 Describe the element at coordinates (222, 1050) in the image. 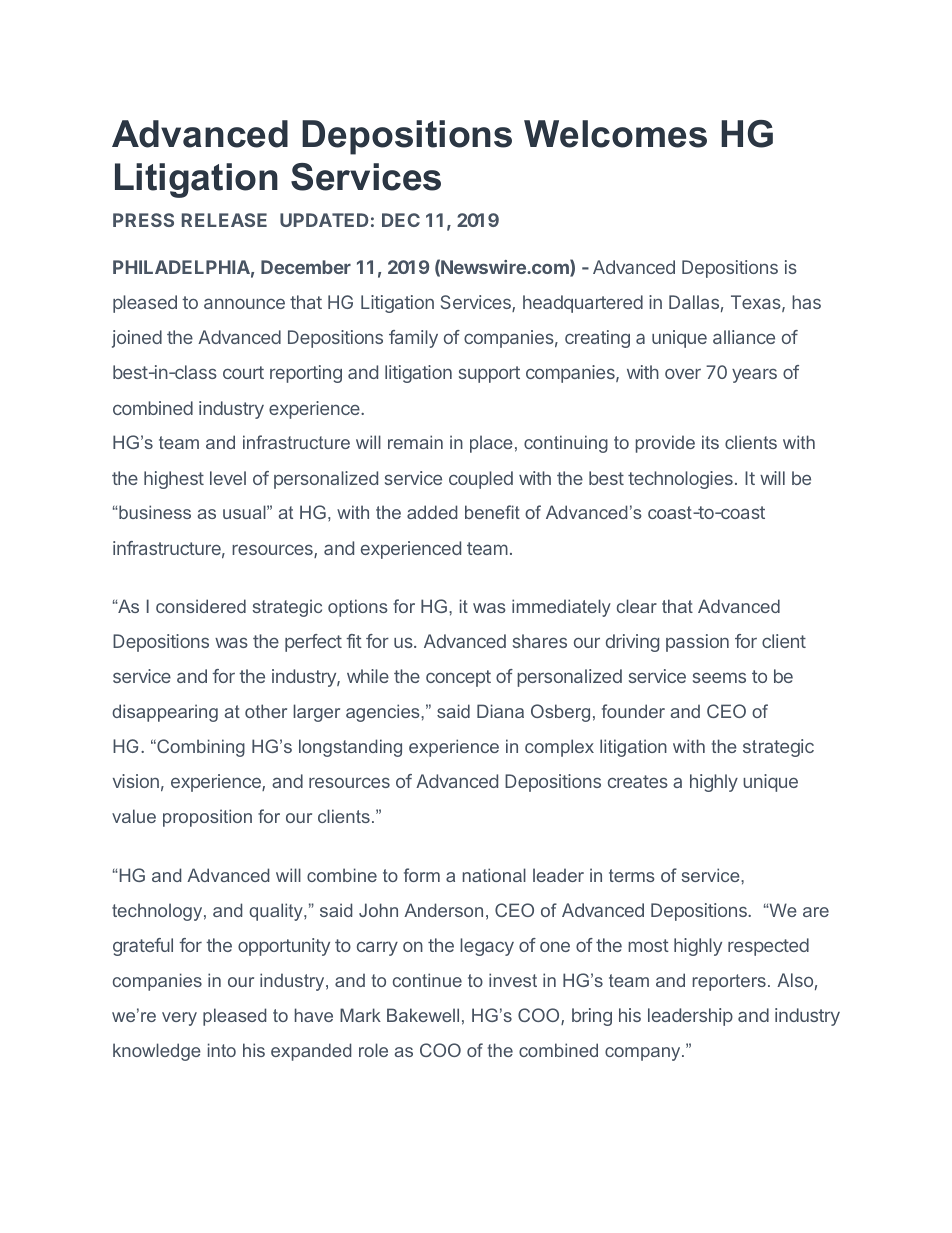

I see `into` at that location.
